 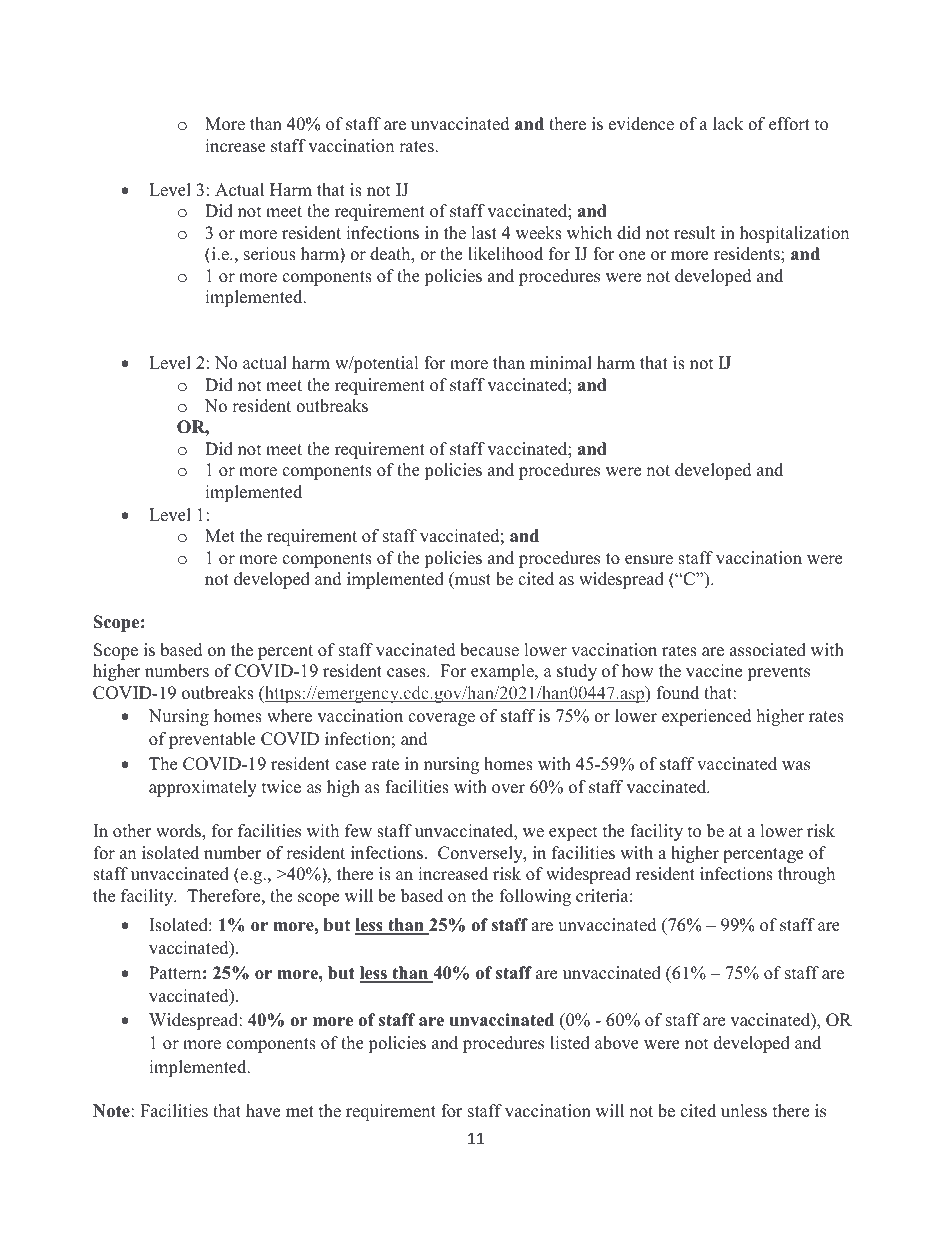 I want to click on words, so click(x=179, y=832).
